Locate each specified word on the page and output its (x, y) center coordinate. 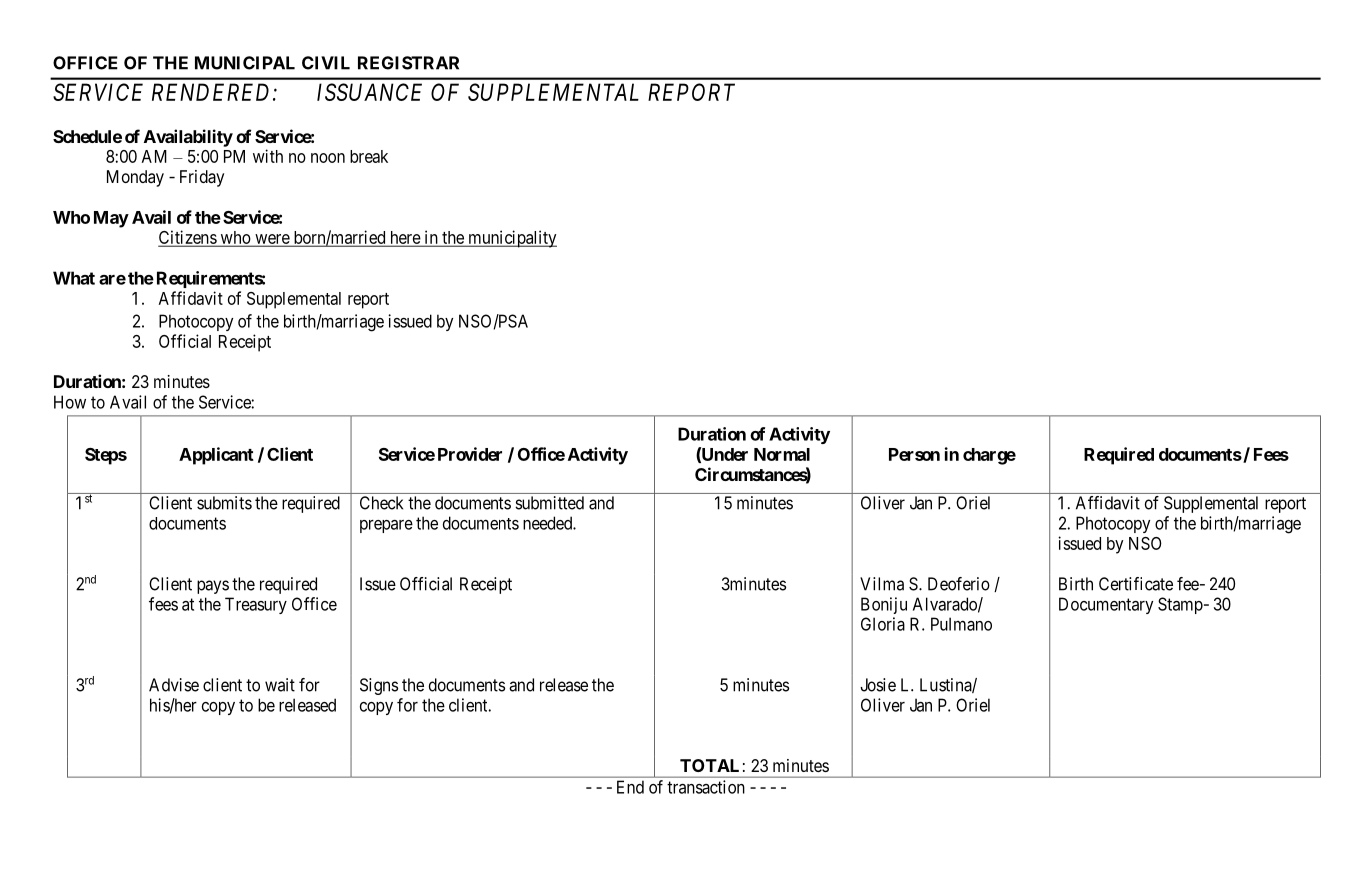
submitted (549, 503)
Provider (470, 454)
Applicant (216, 456)
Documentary (1106, 605)
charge (989, 456)
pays (213, 587)
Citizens (188, 238)
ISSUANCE (369, 92)
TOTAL (709, 765)
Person (914, 454)
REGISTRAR (408, 63)
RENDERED (213, 92)
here (405, 238)
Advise (174, 685)
